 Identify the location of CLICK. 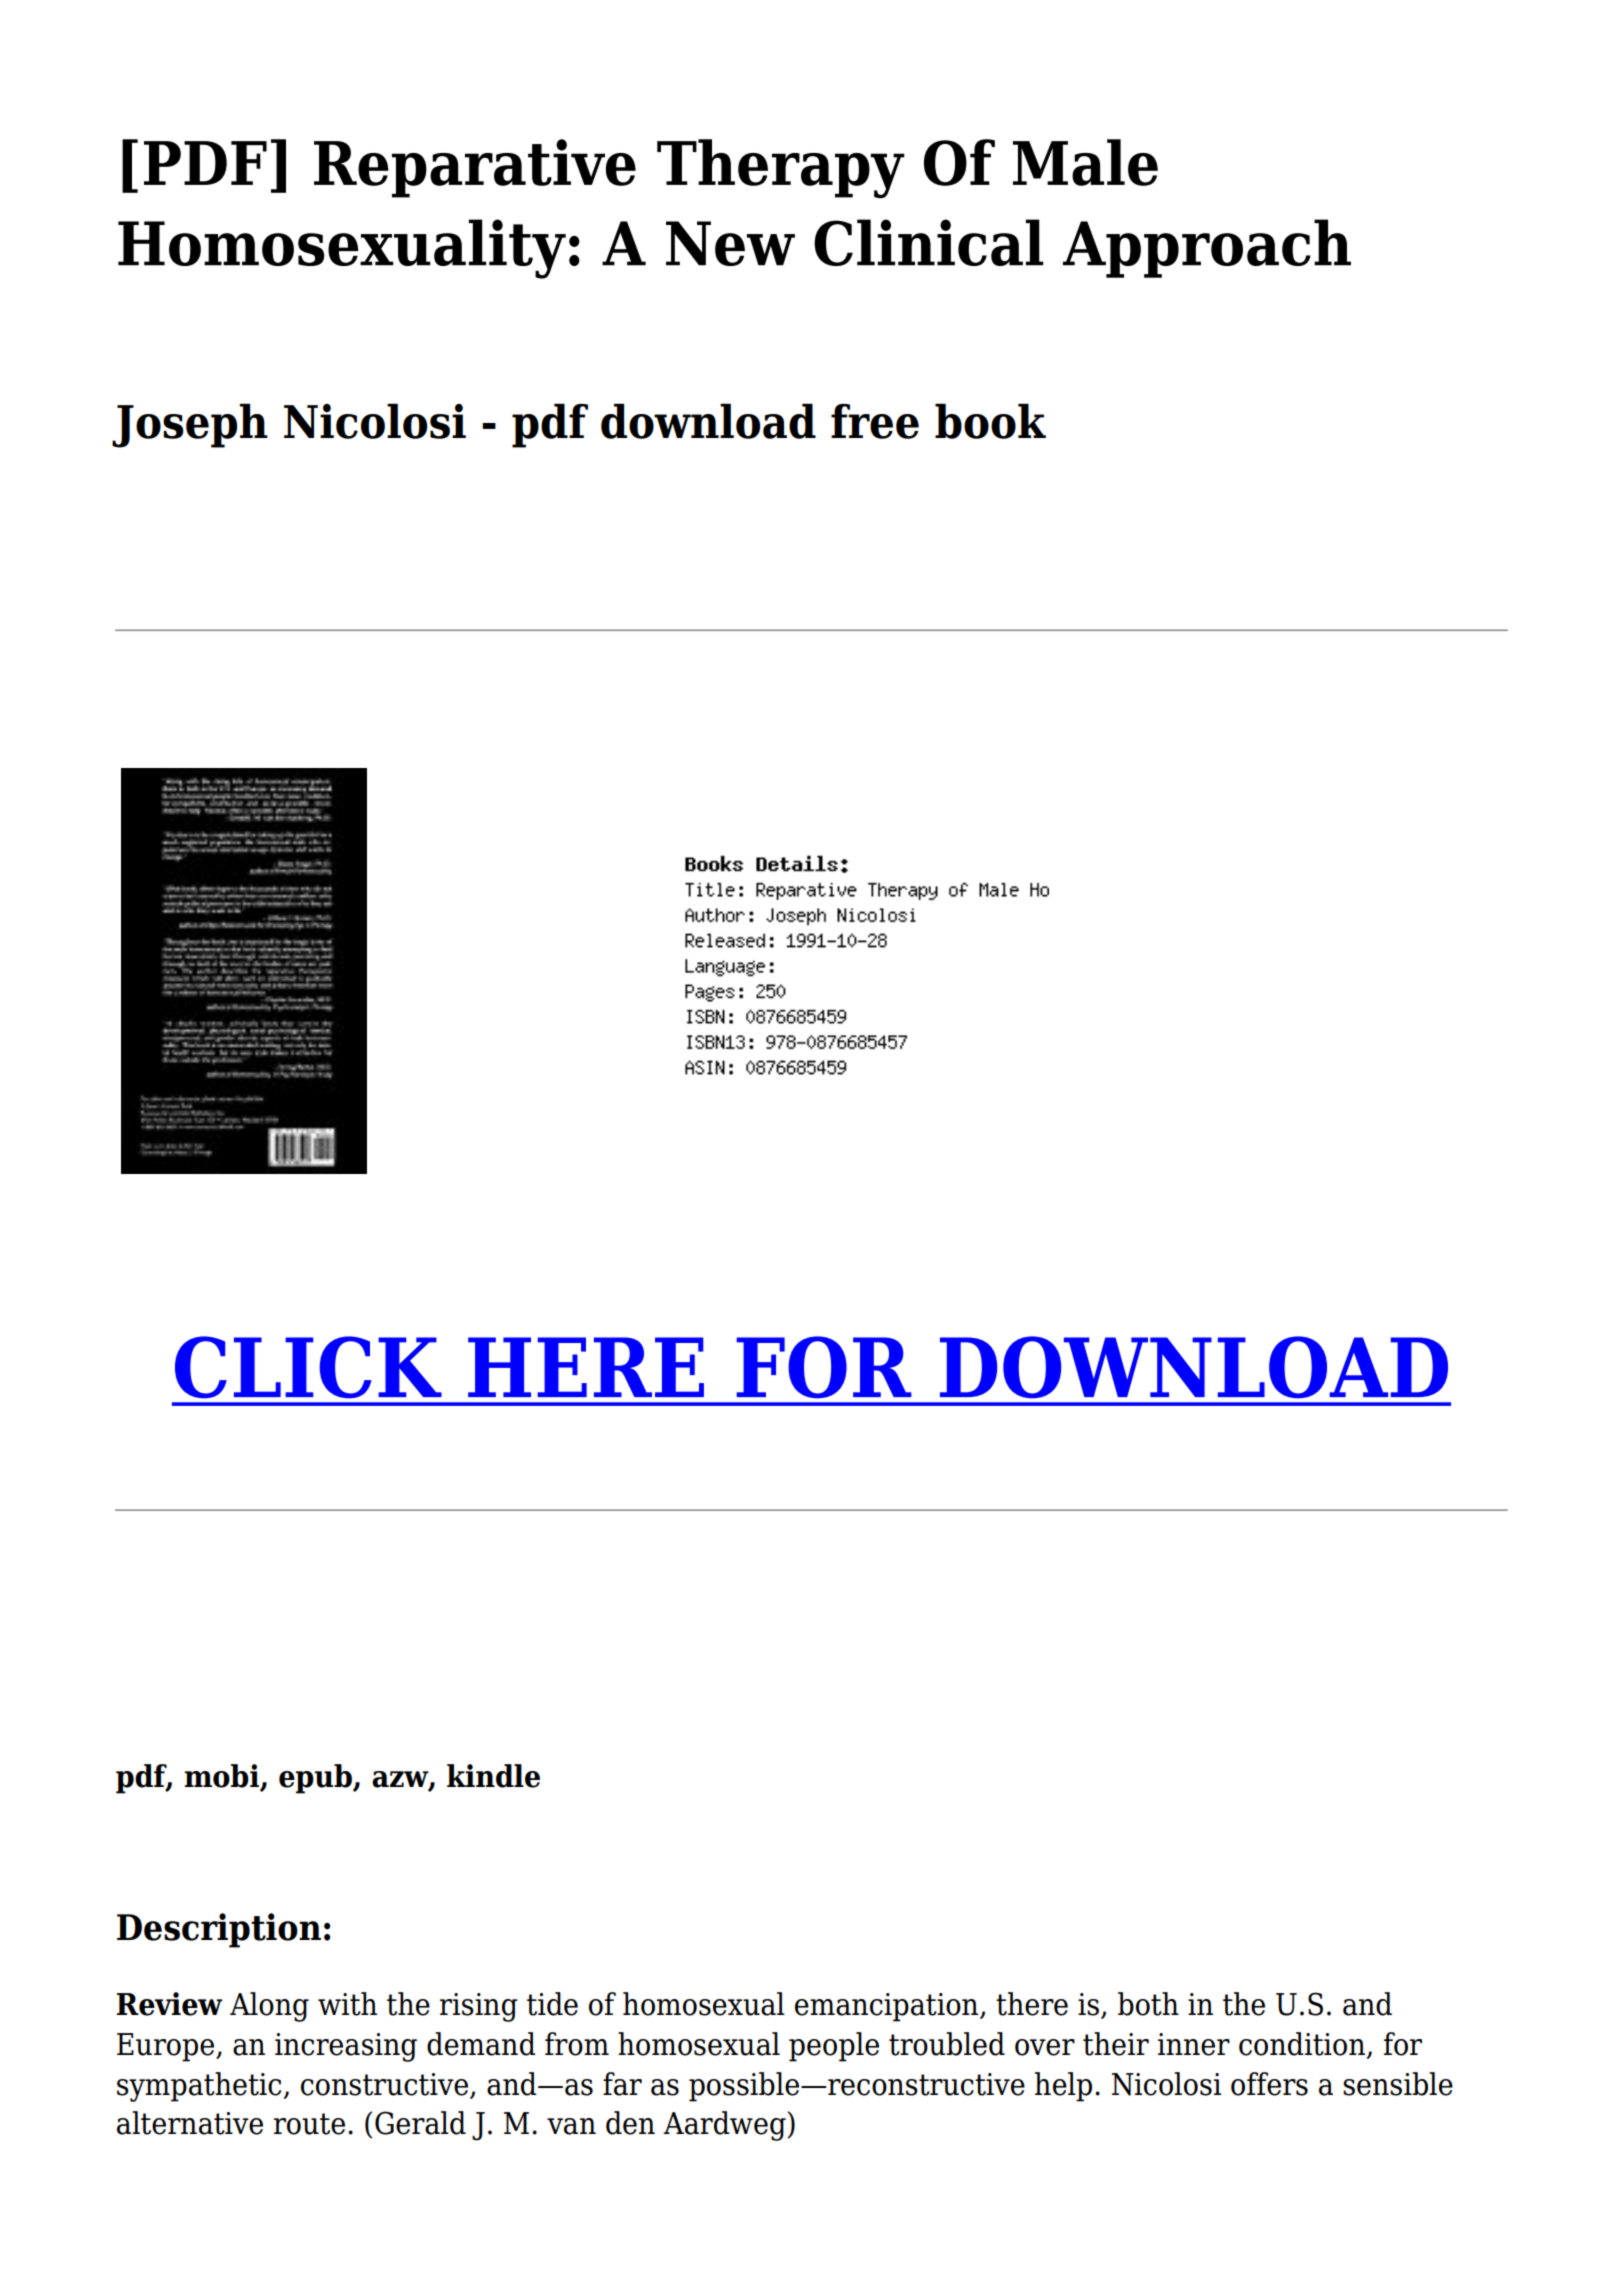
(308, 1367).
